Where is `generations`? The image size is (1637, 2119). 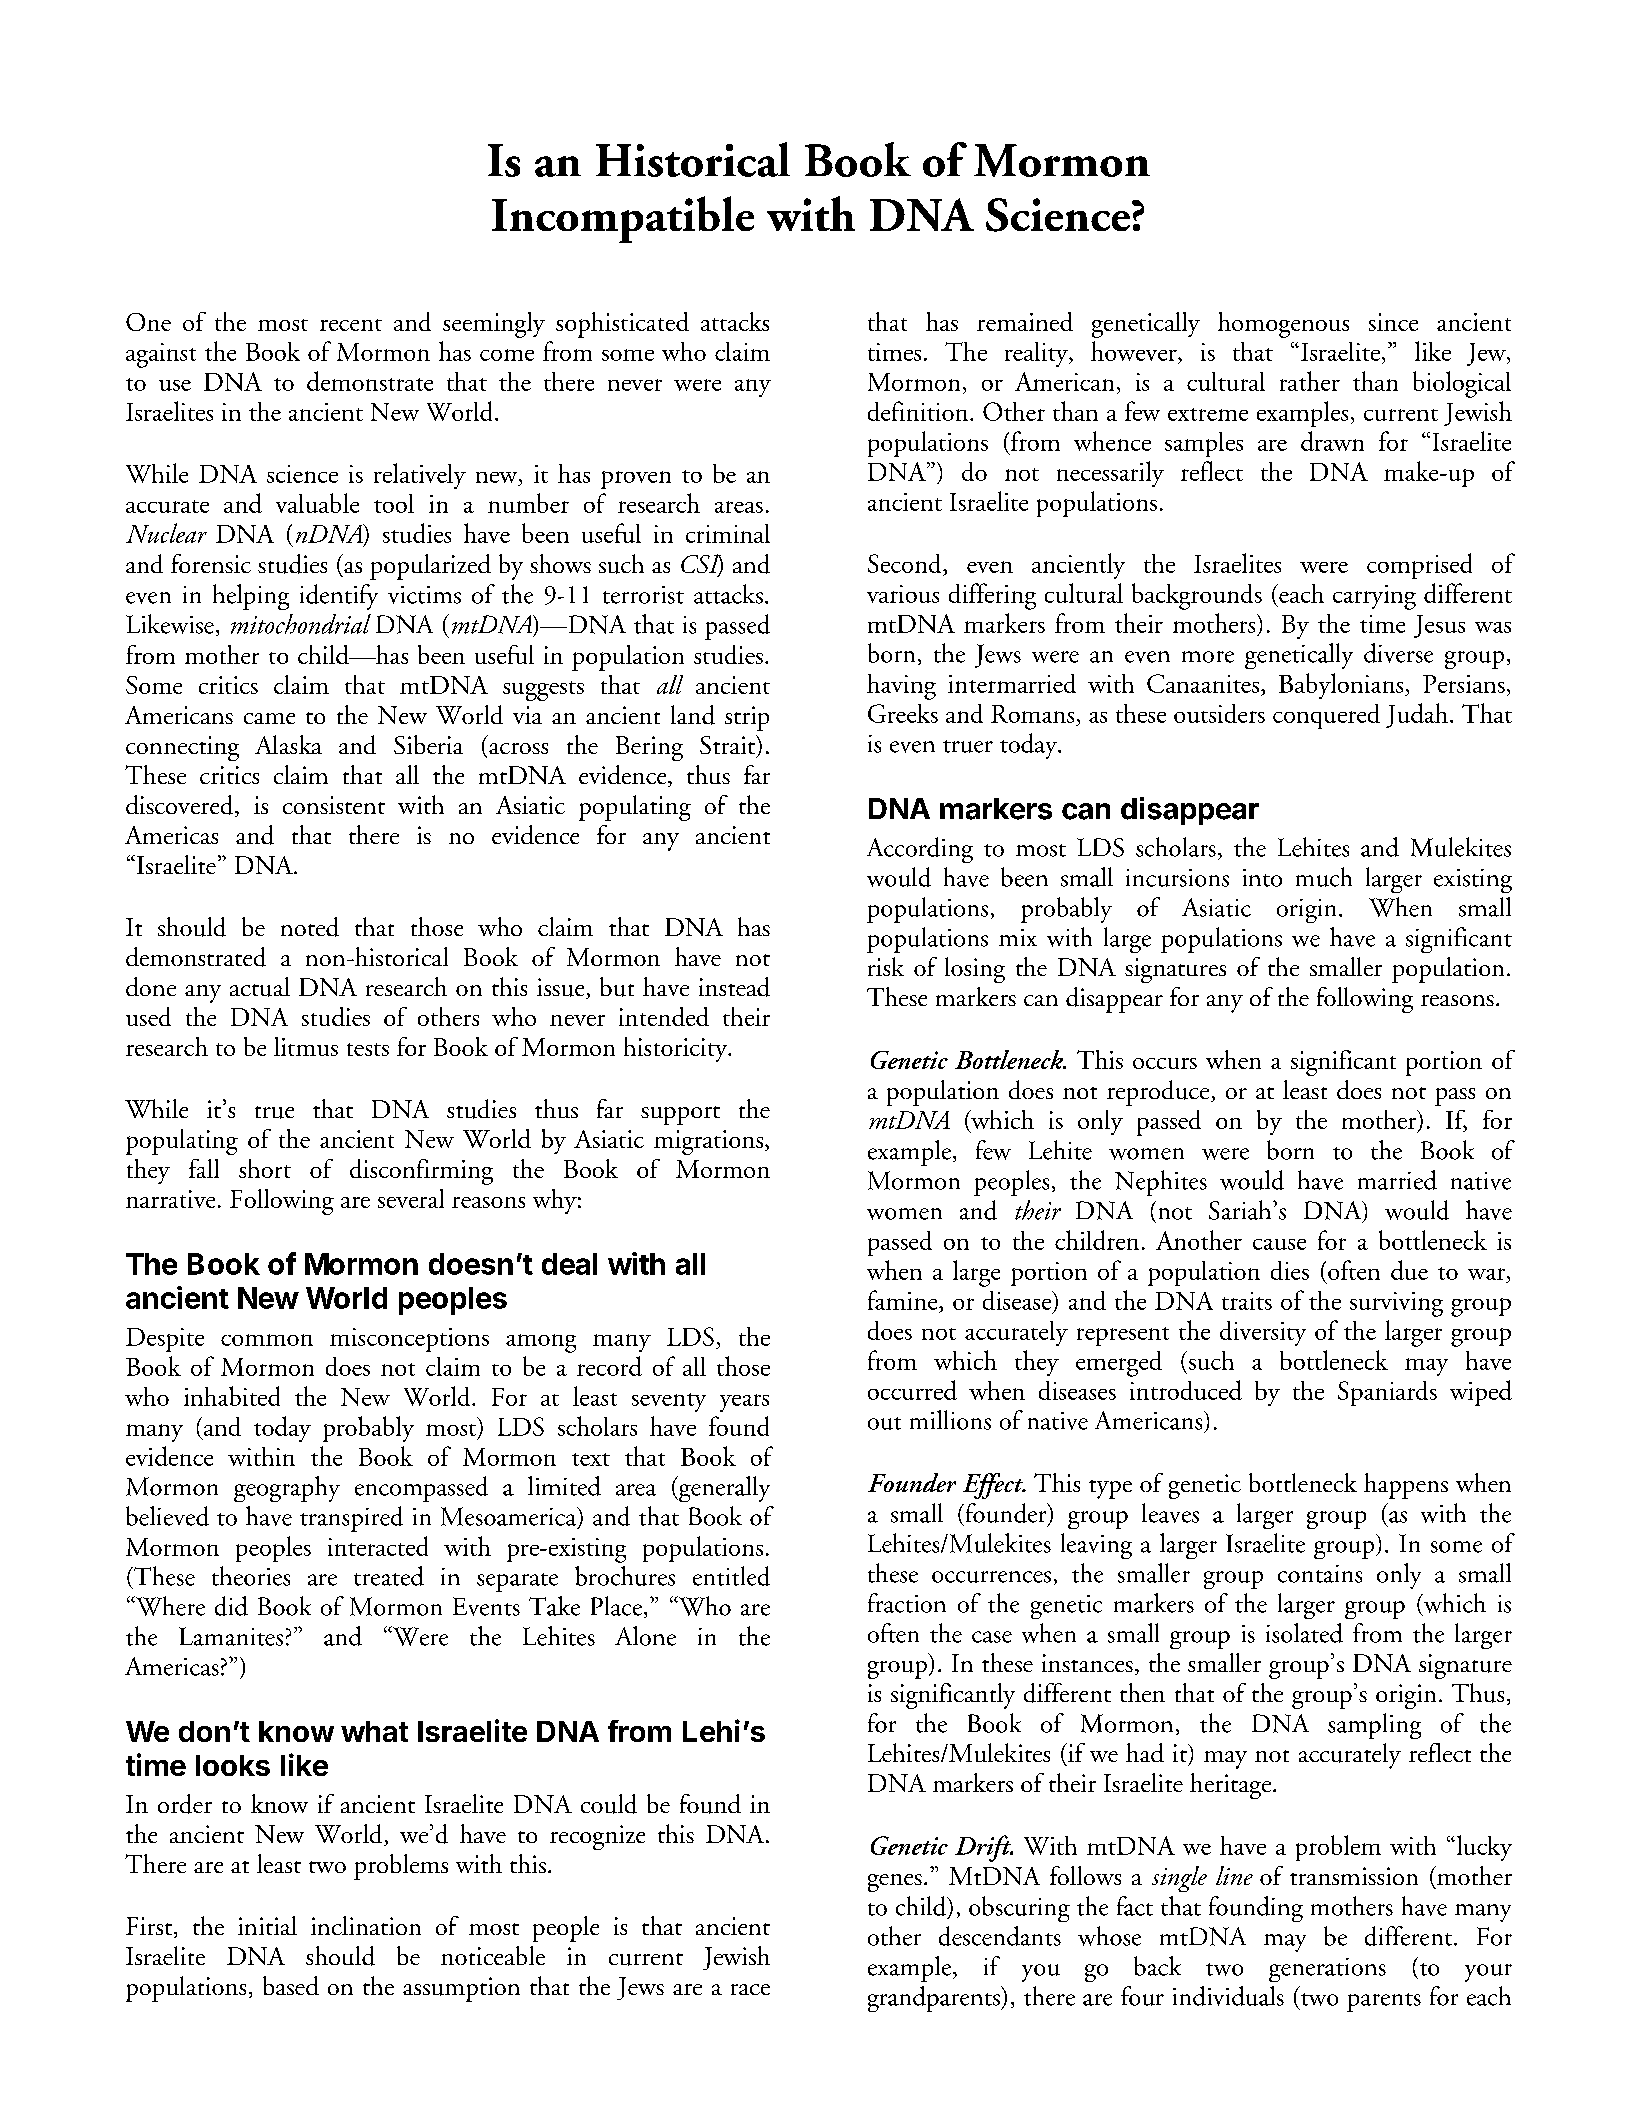
generations is located at coordinates (1327, 1970).
